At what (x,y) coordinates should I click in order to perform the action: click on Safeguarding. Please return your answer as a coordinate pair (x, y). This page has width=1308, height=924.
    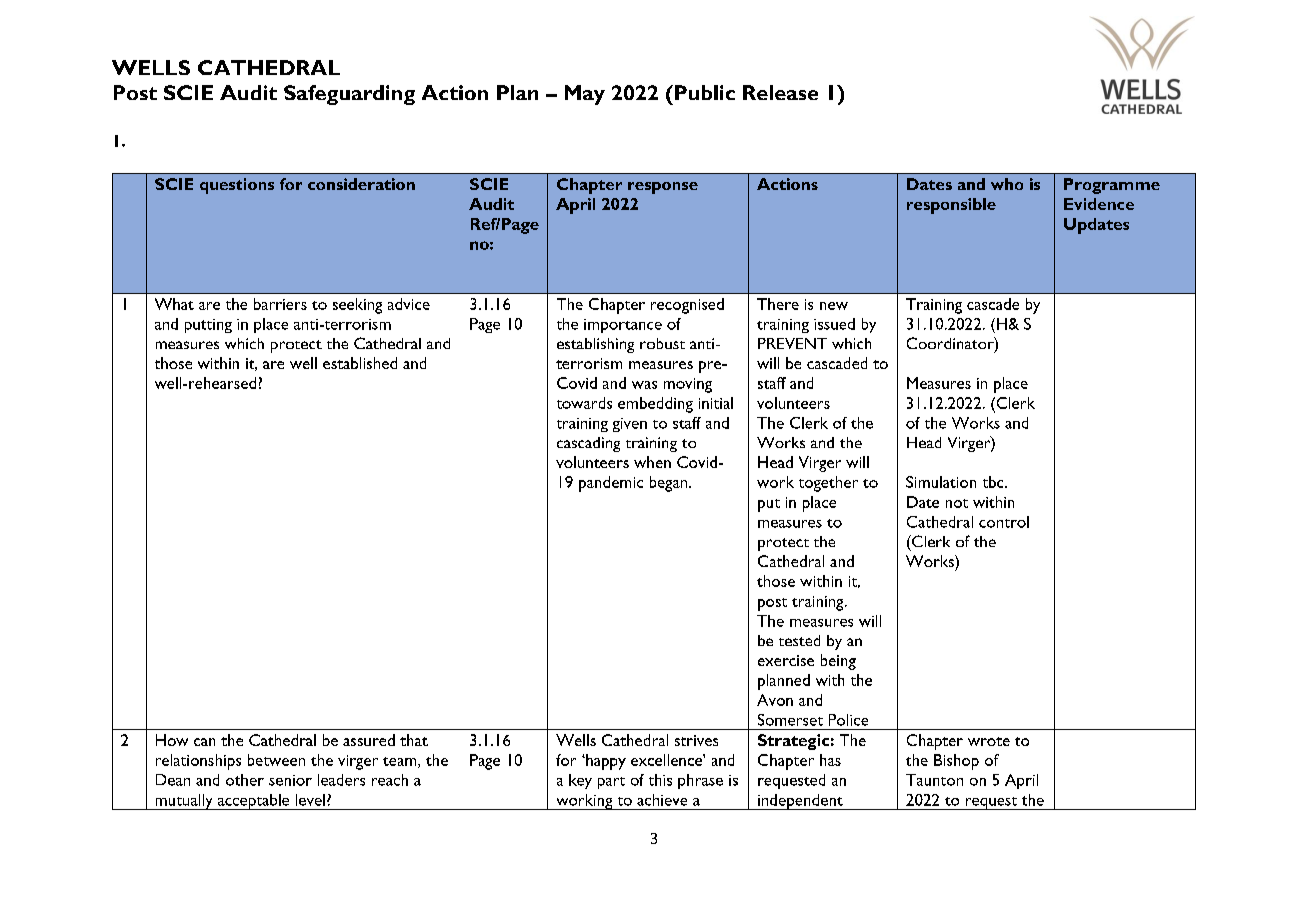
    Looking at the image, I should click on (349, 95).
